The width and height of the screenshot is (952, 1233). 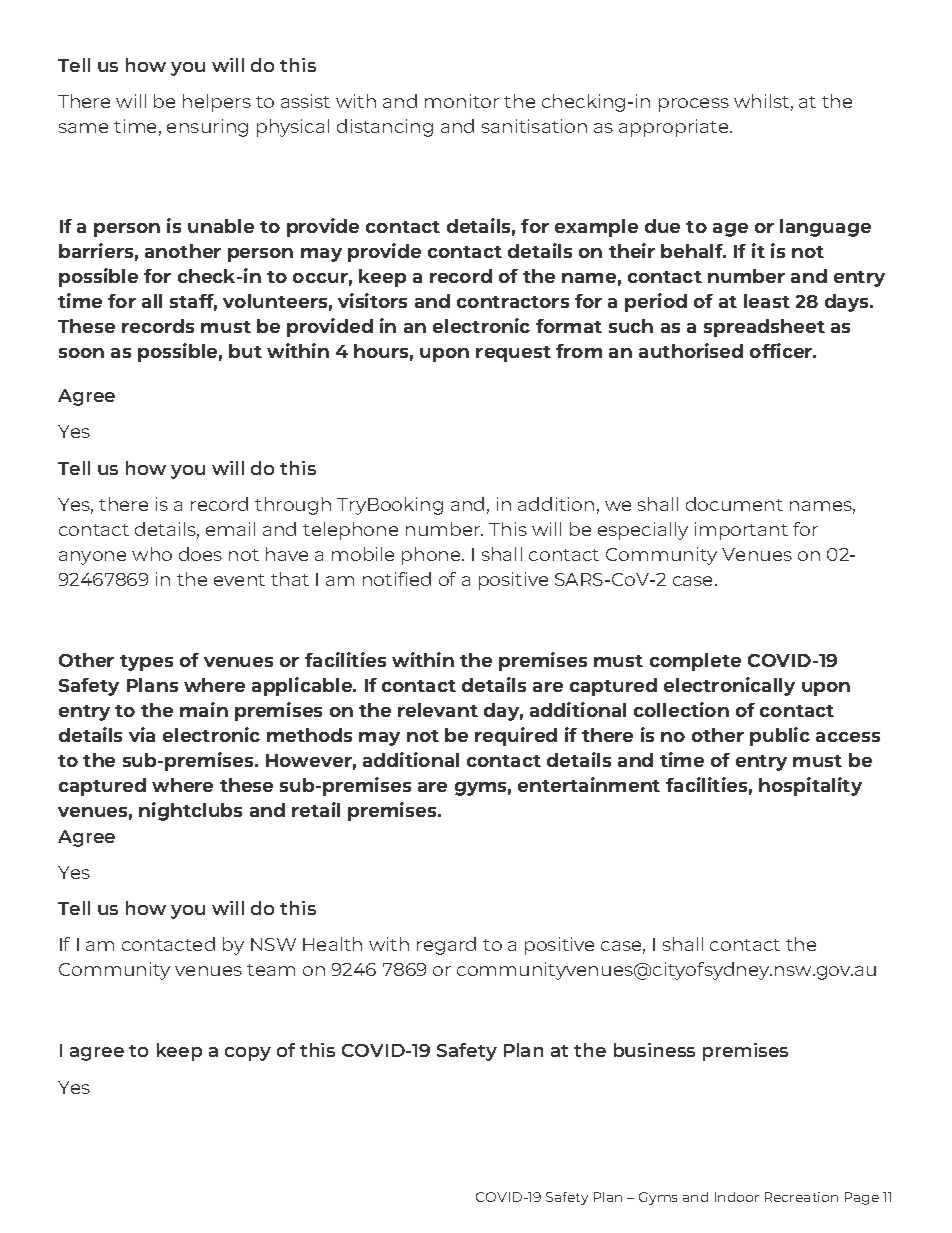 I want to click on ensuring, so click(x=207, y=128).
